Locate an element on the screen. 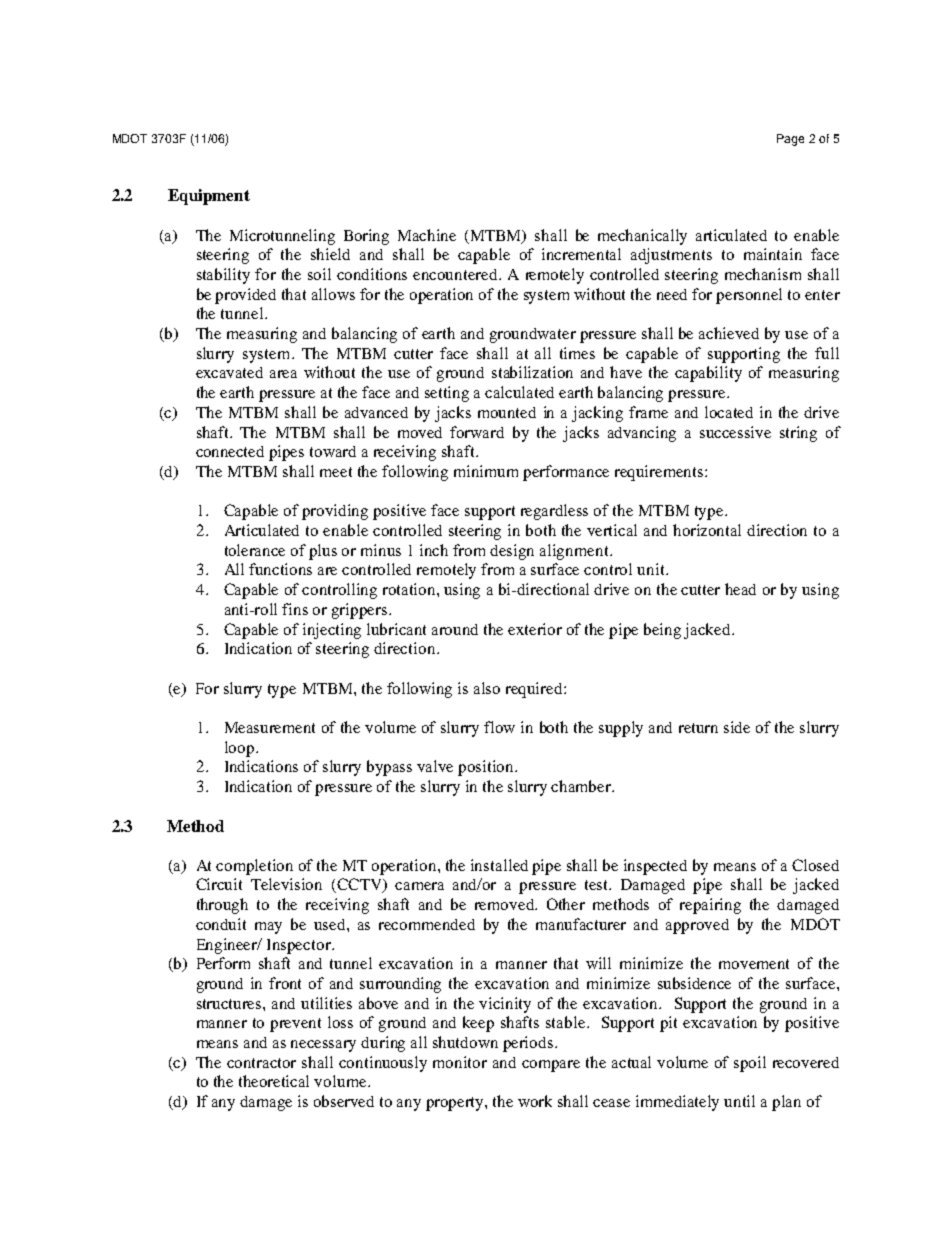 This screenshot has height=1233, width=952. loop is located at coordinates (239, 749).
